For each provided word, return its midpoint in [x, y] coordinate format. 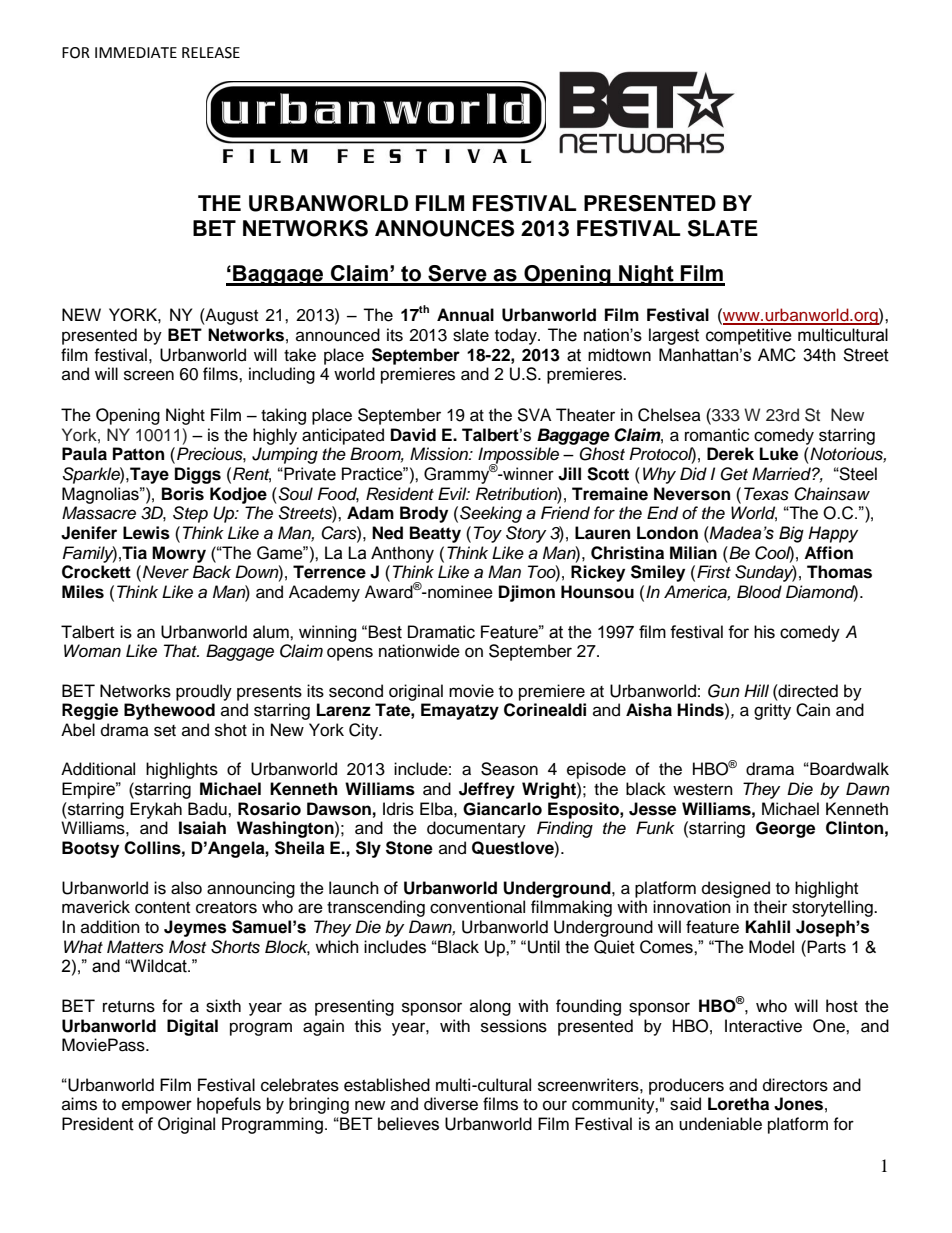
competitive [749, 336]
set [165, 731]
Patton [138, 454]
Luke [779, 454]
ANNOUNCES [444, 228]
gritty [772, 711]
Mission [440, 454]
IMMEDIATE [136, 52]
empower [157, 1107]
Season [509, 769]
